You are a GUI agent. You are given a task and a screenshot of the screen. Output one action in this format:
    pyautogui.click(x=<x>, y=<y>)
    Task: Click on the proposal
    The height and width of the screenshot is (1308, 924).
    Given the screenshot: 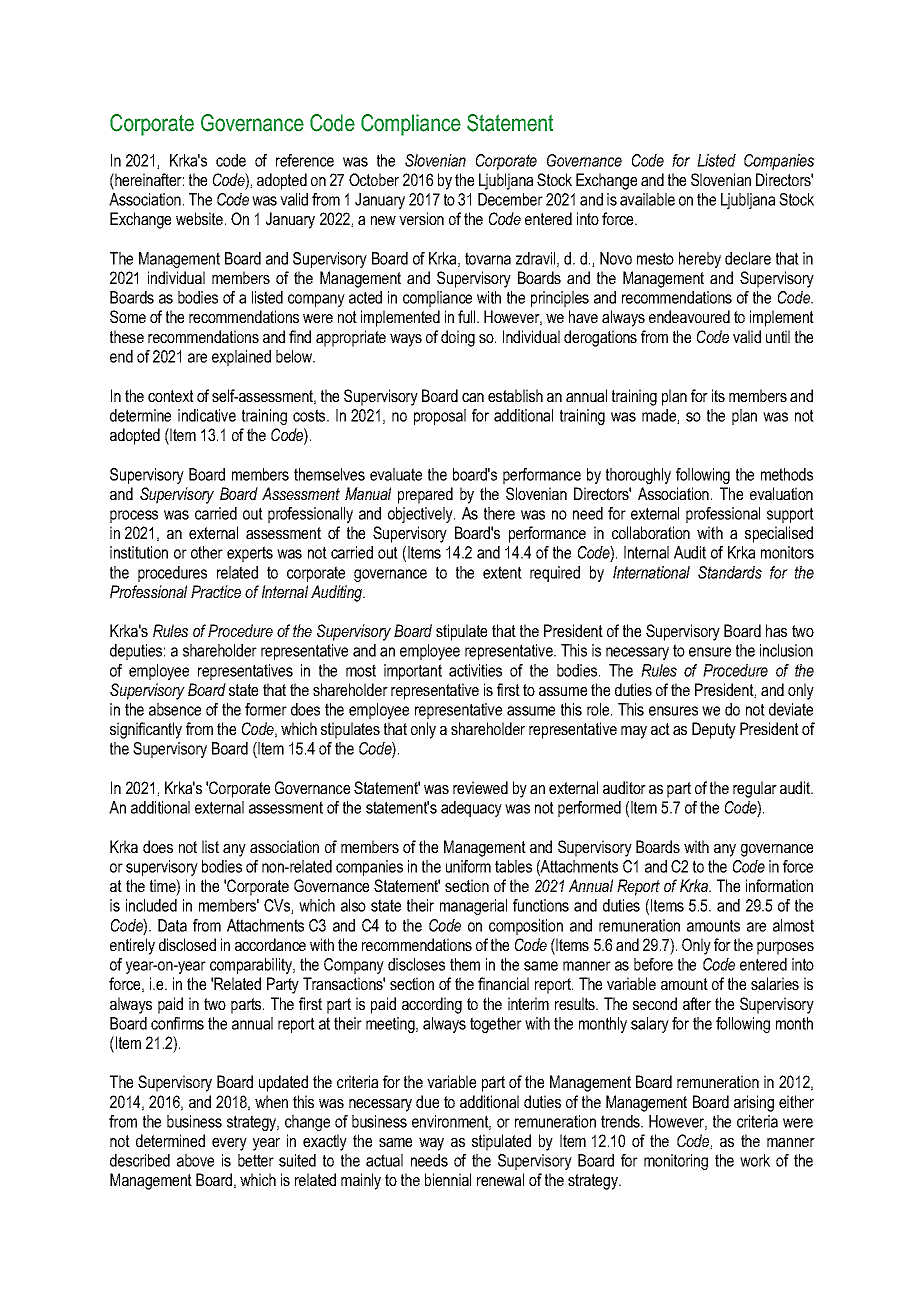 What is the action you would take?
    pyautogui.click(x=440, y=417)
